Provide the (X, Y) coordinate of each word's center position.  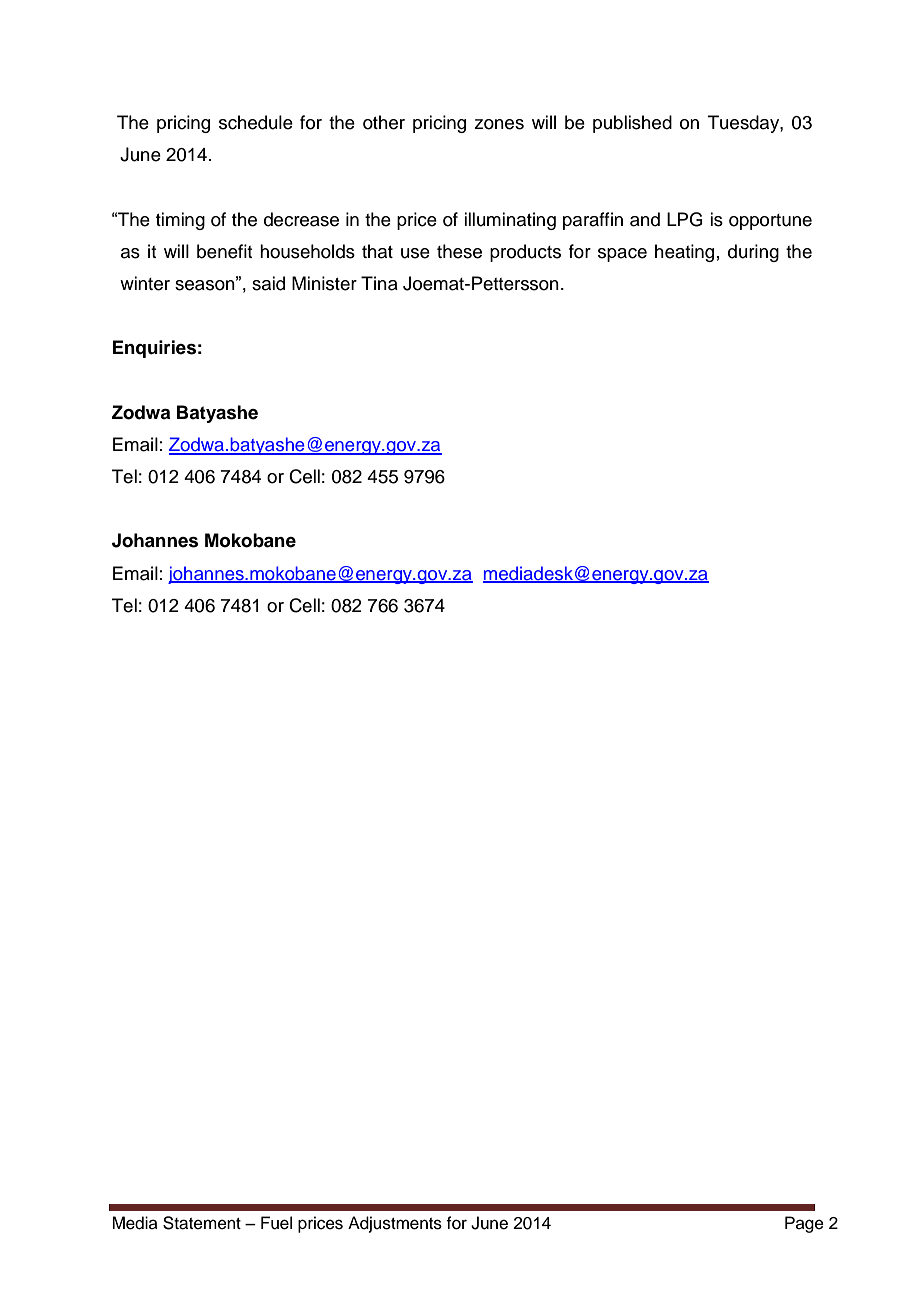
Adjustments (395, 1224)
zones (499, 124)
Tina (379, 283)
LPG (685, 219)
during (753, 253)
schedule (256, 122)
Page (804, 1224)
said (268, 283)
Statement (202, 1223)
